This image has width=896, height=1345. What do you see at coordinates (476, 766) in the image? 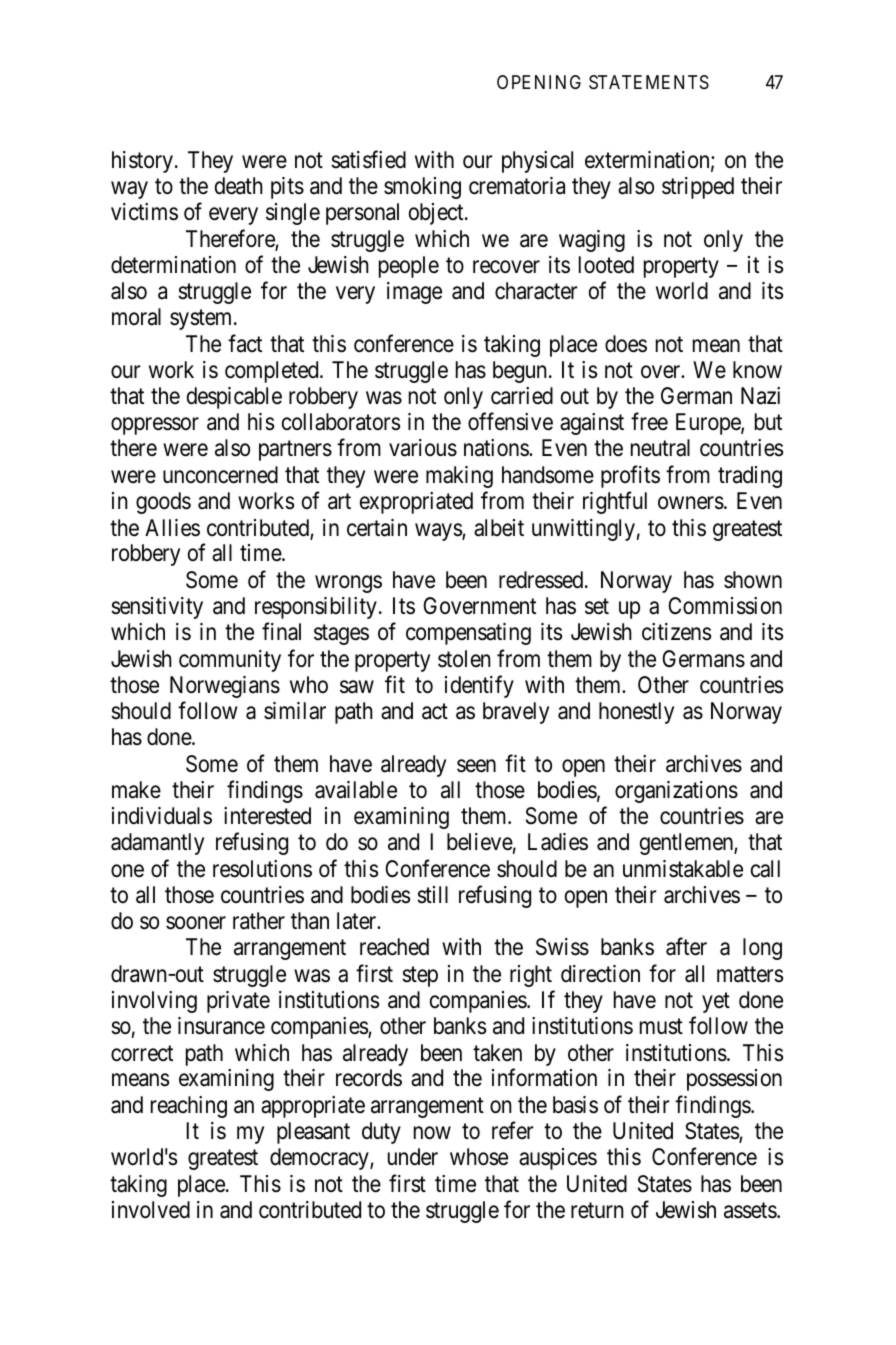
I see `seen` at bounding box center [476, 766].
